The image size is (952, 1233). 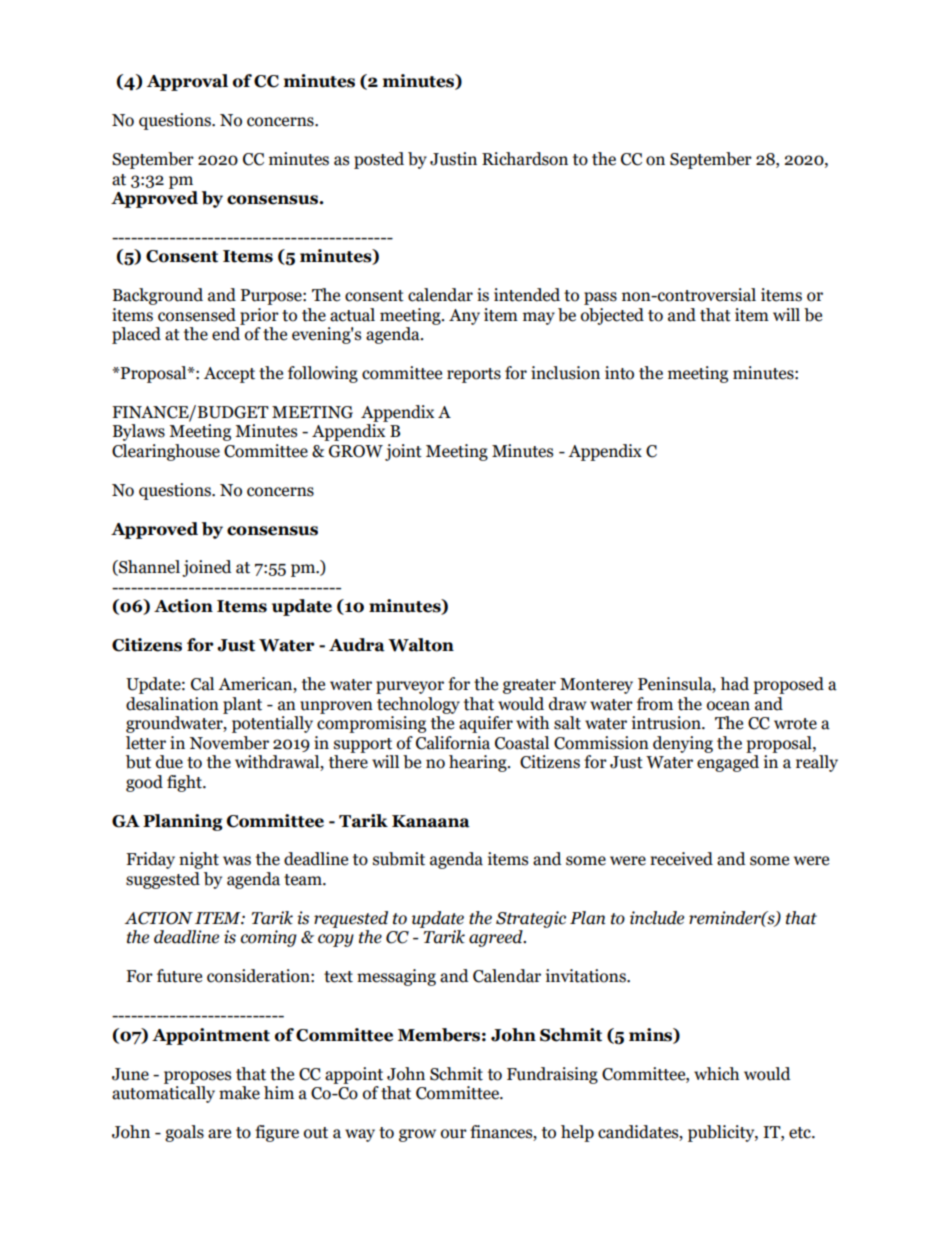 What do you see at coordinates (600, 298) in the screenshot?
I see `pass` at bounding box center [600, 298].
